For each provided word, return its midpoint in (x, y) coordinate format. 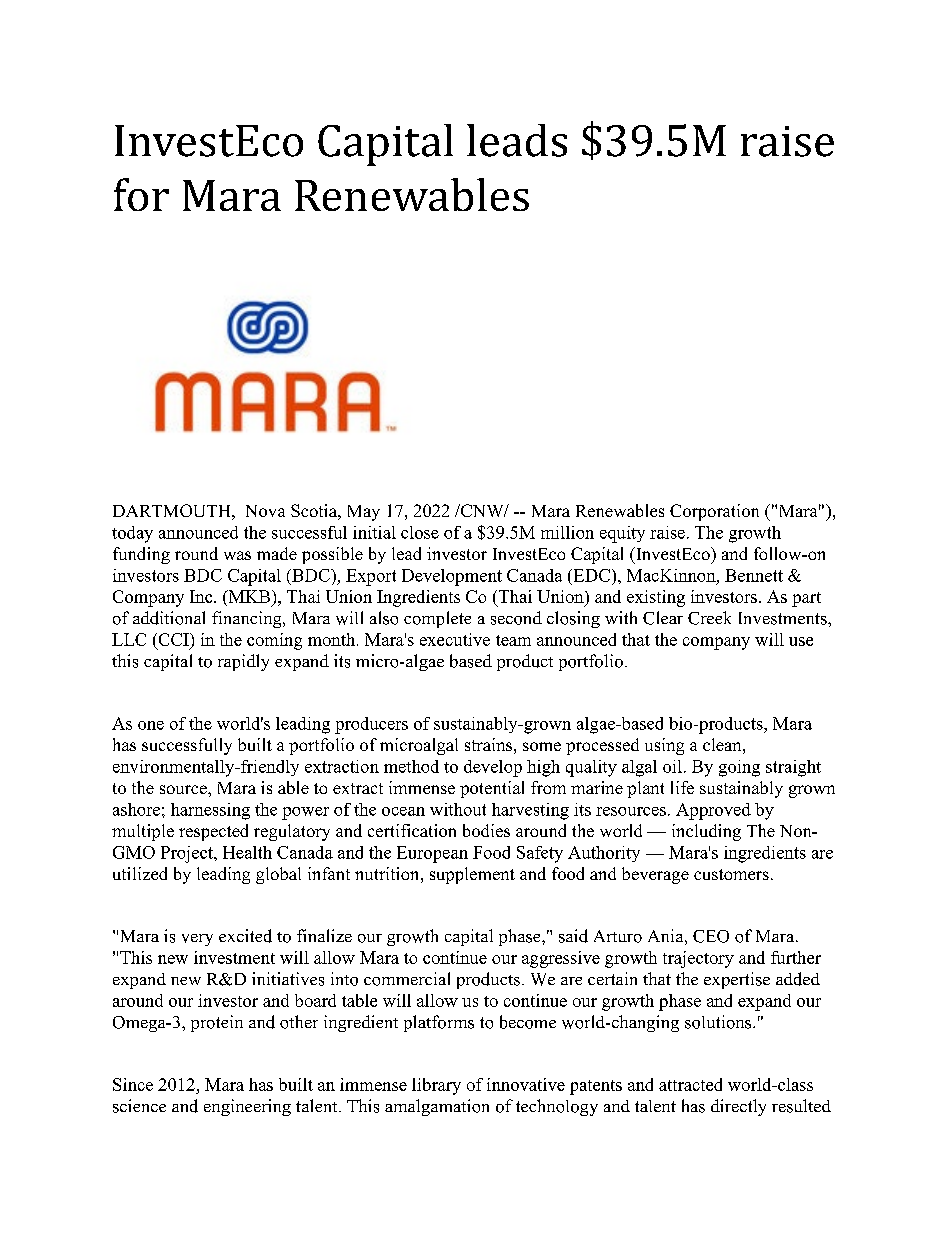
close (420, 532)
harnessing (210, 811)
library (436, 1086)
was (237, 555)
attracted (690, 1084)
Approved (713, 811)
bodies (486, 830)
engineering (247, 1107)
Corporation (714, 512)
